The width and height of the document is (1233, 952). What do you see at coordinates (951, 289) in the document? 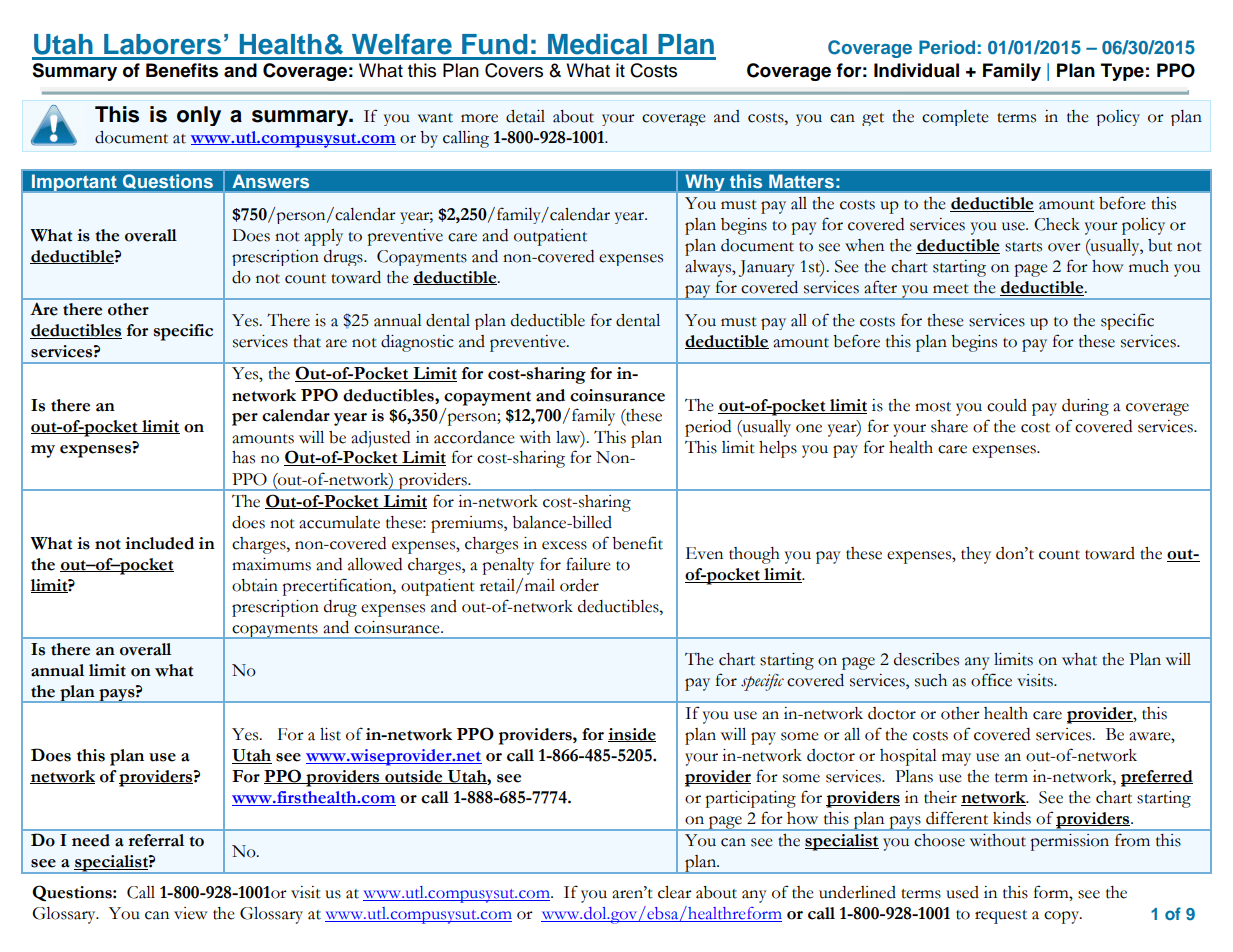
I see `meet` at bounding box center [951, 289].
